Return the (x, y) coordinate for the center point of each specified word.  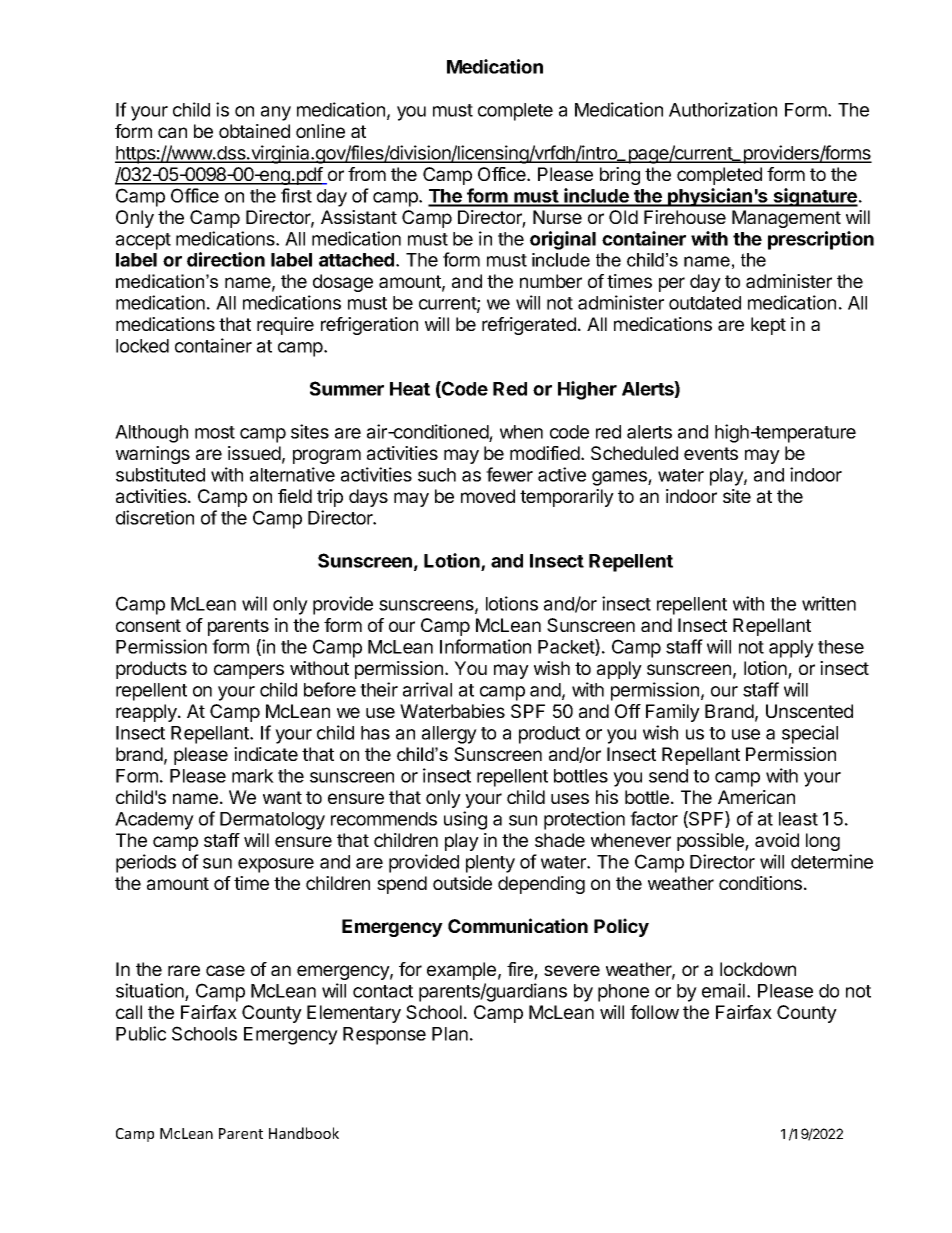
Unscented (809, 711)
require (285, 326)
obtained (254, 131)
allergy (449, 735)
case (225, 970)
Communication (518, 925)
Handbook (304, 1133)
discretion (155, 517)
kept (768, 326)
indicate (266, 754)
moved (488, 496)
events (711, 453)
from (367, 174)
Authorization (723, 109)
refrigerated (529, 326)
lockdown (758, 969)
